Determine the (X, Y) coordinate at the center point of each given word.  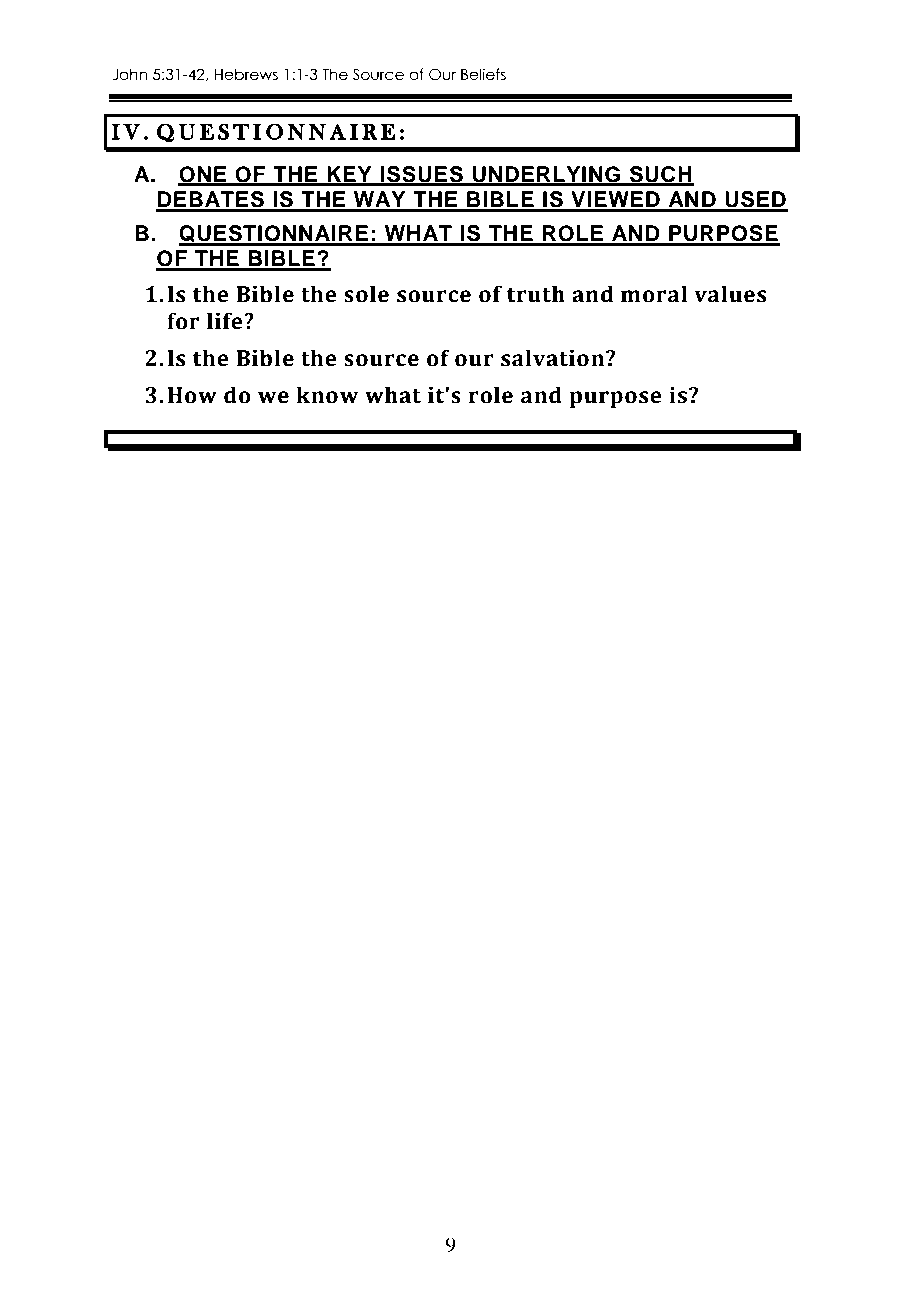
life (226, 321)
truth (536, 294)
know (327, 395)
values (730, 294)
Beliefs (483, 74)
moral (654, 294)
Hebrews (246, 74)
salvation (554, 358)
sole (366, 294)
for (183, 321)
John (129, 74)
